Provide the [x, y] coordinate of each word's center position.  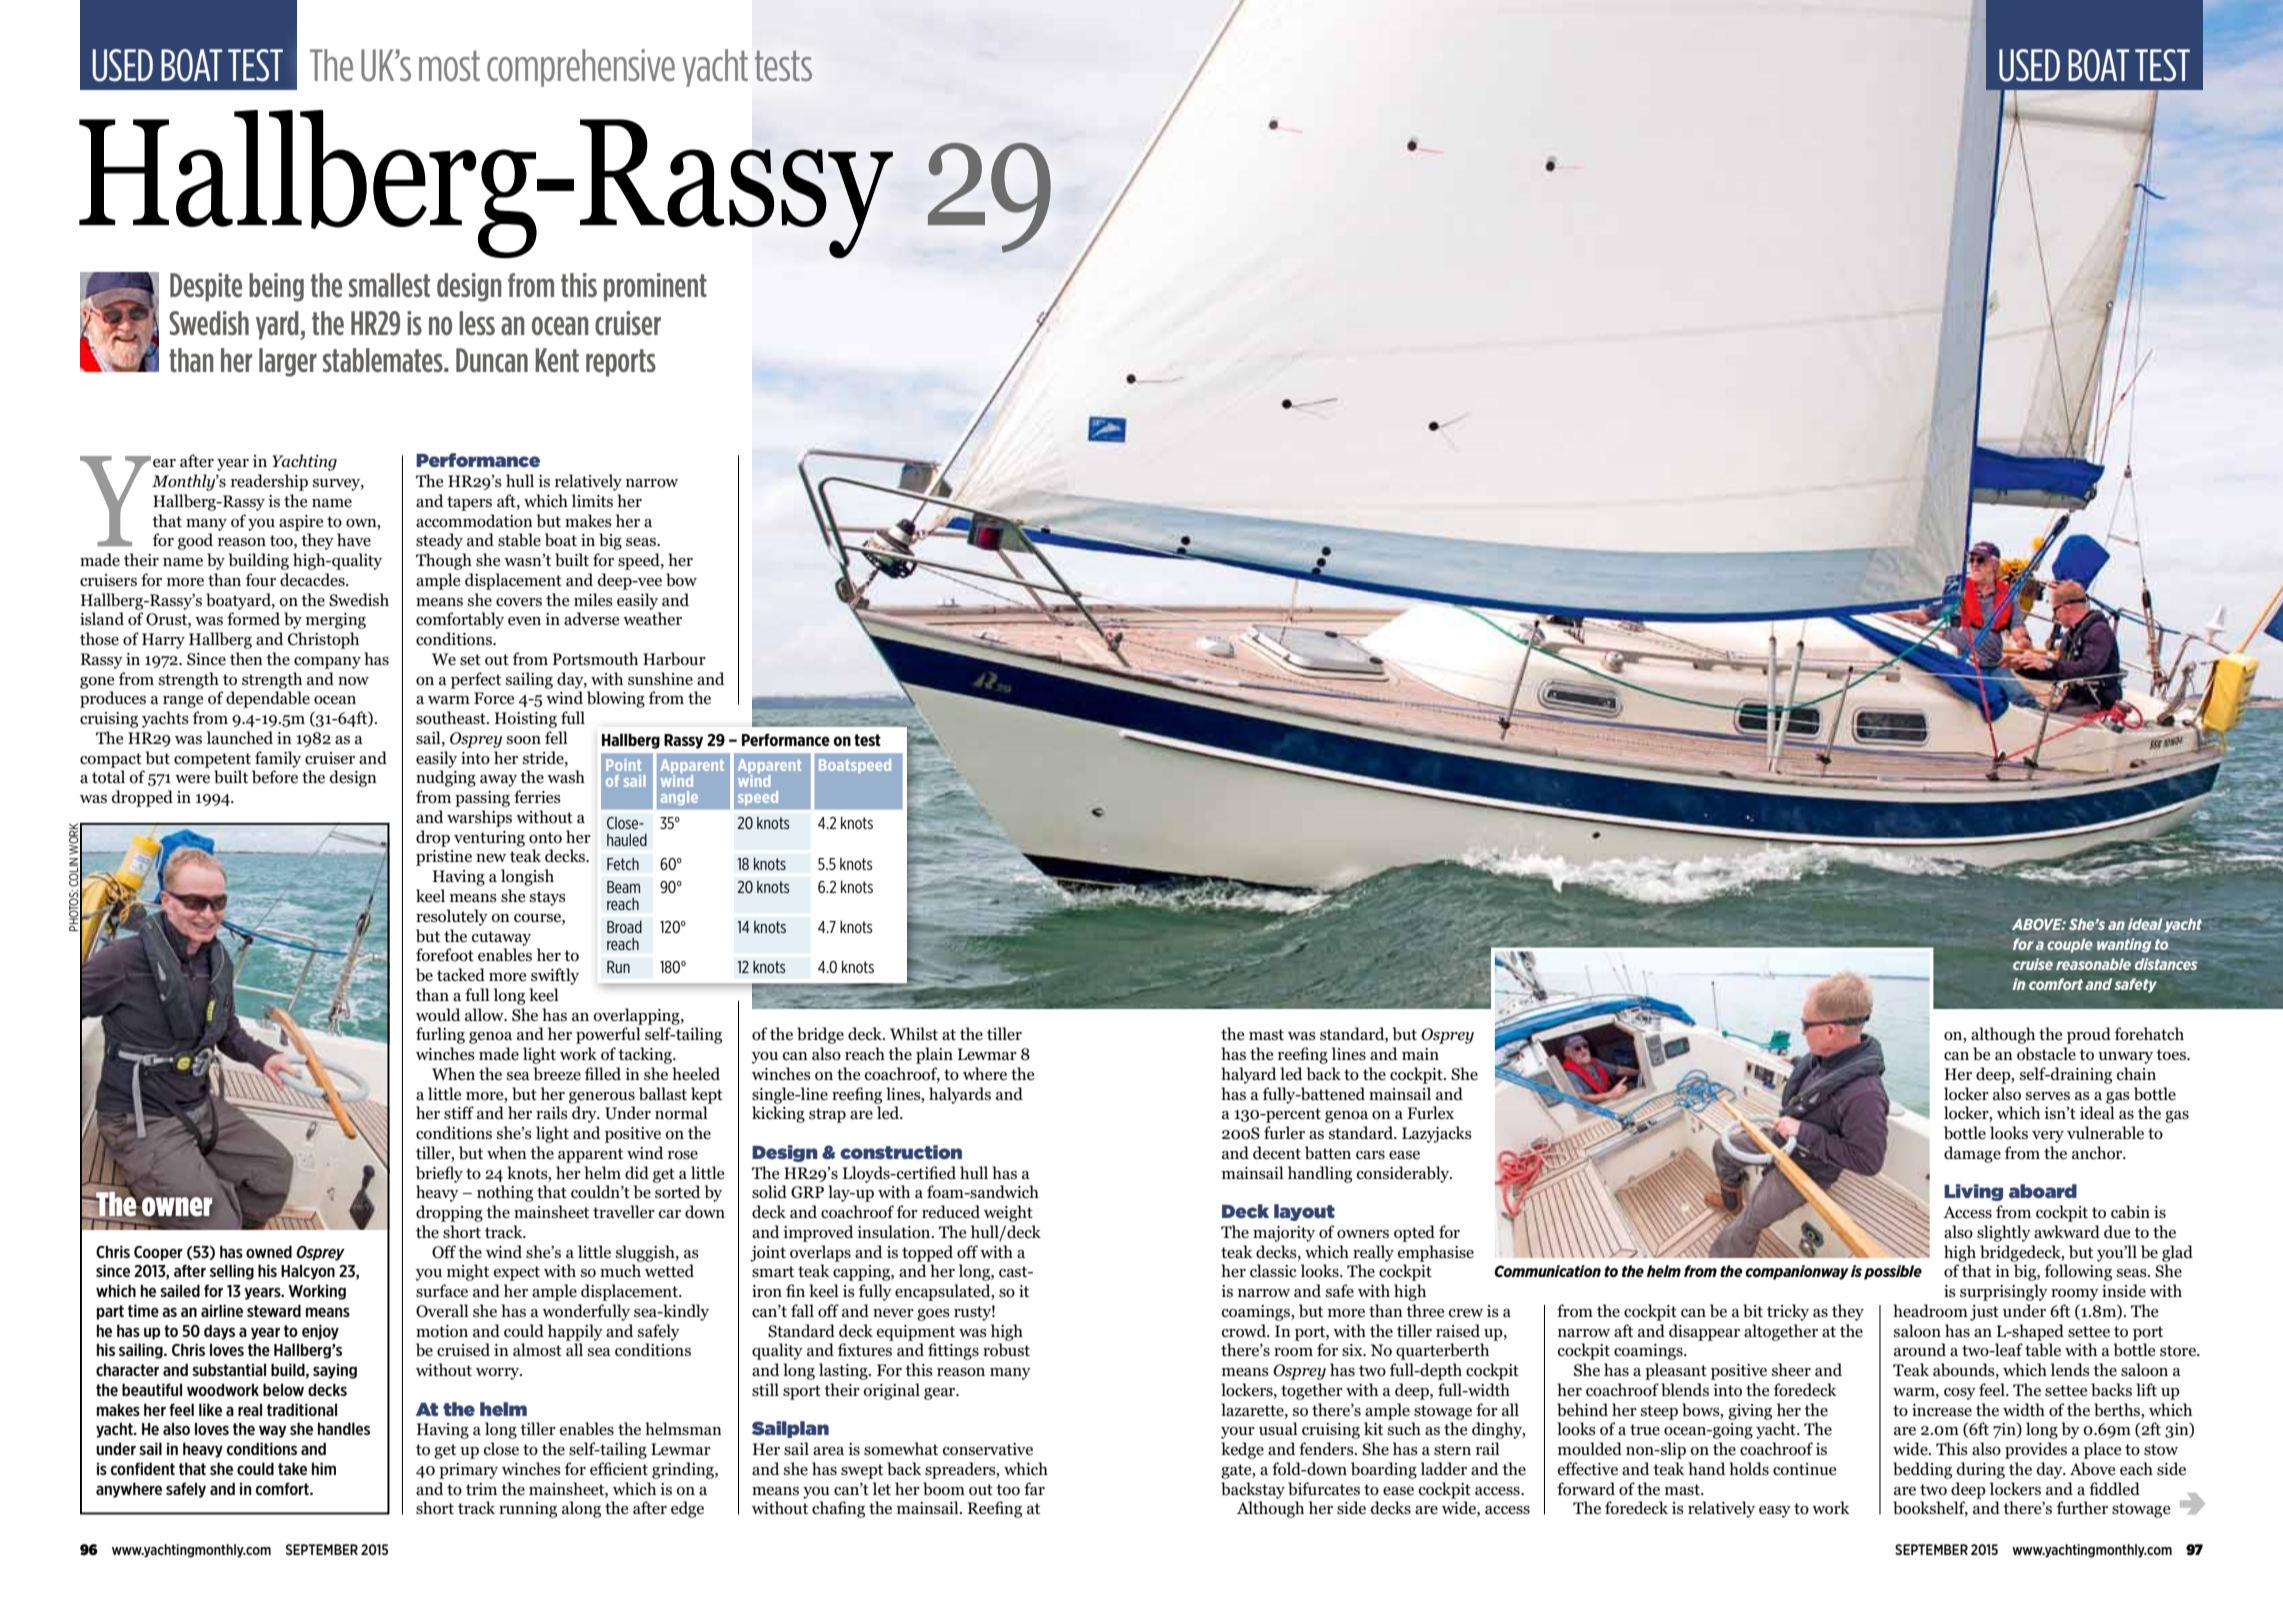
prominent [655, 287]
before [275, 777]
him [324, 1468]
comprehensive [581, 68]
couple [2070, 945]
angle [679, 798]
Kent [557, 360]
